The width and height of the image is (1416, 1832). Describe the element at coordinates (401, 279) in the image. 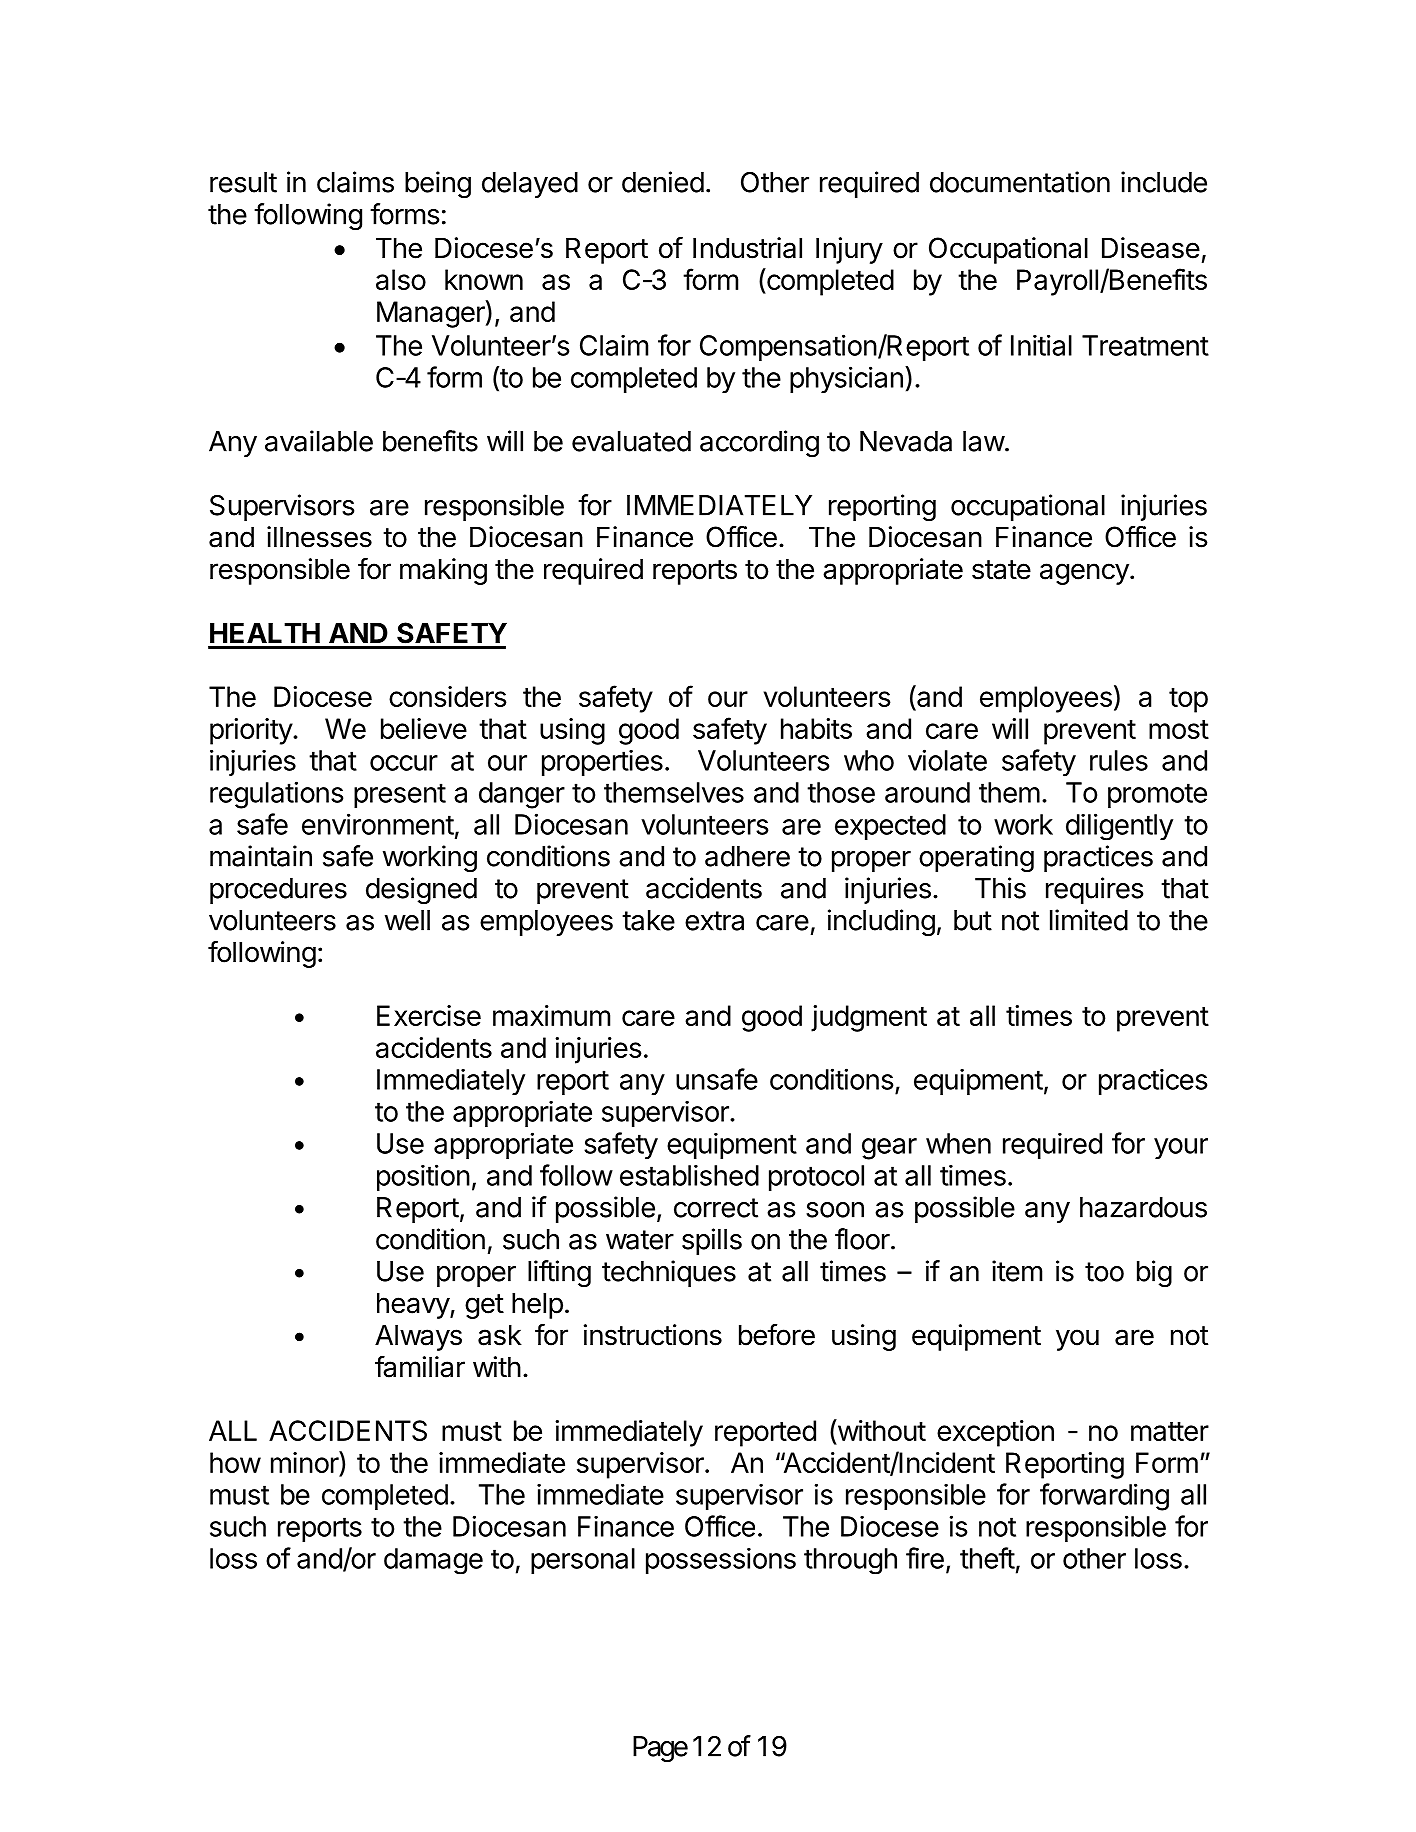

I see `also` at that location.
